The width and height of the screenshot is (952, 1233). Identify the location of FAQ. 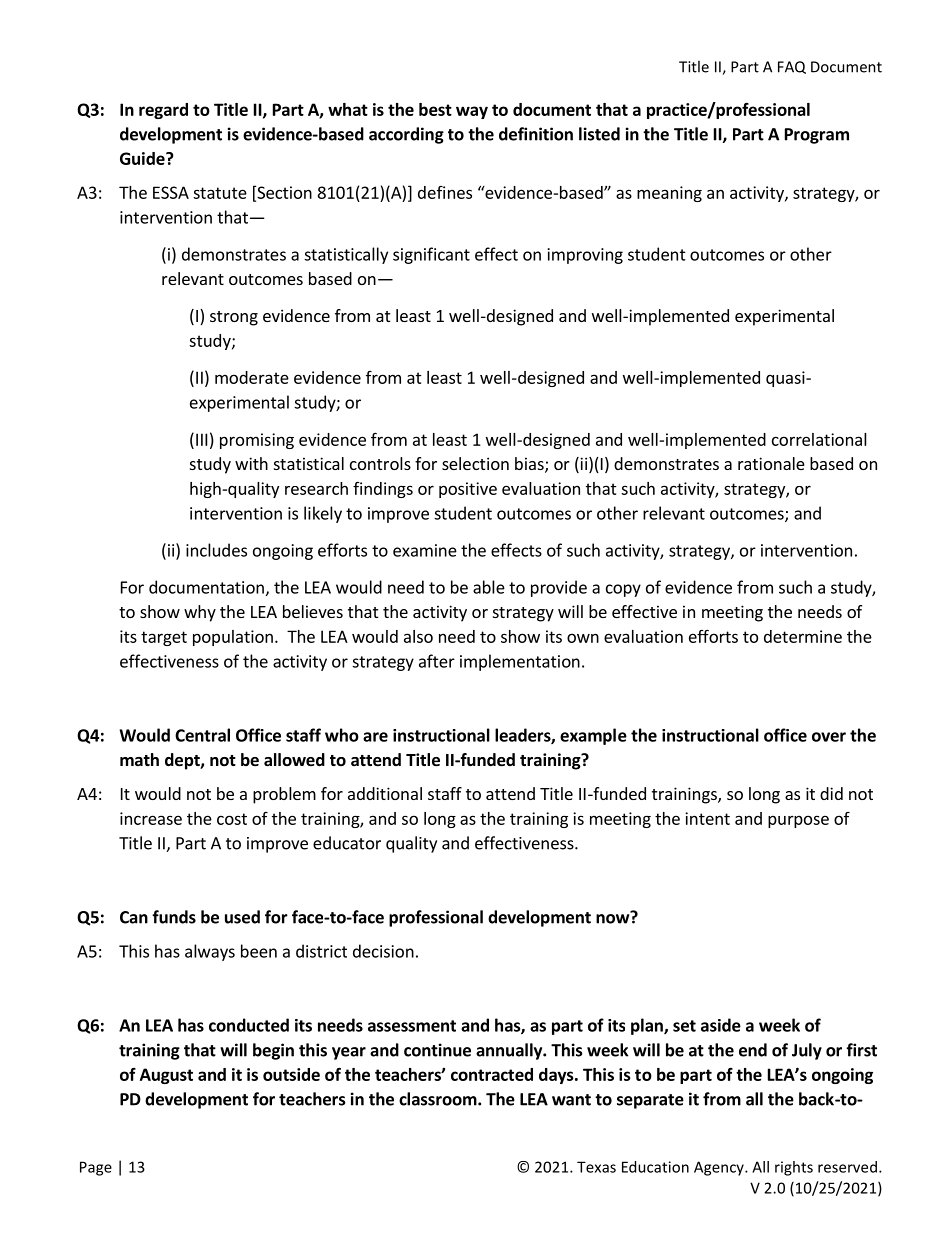
(792, 67).
